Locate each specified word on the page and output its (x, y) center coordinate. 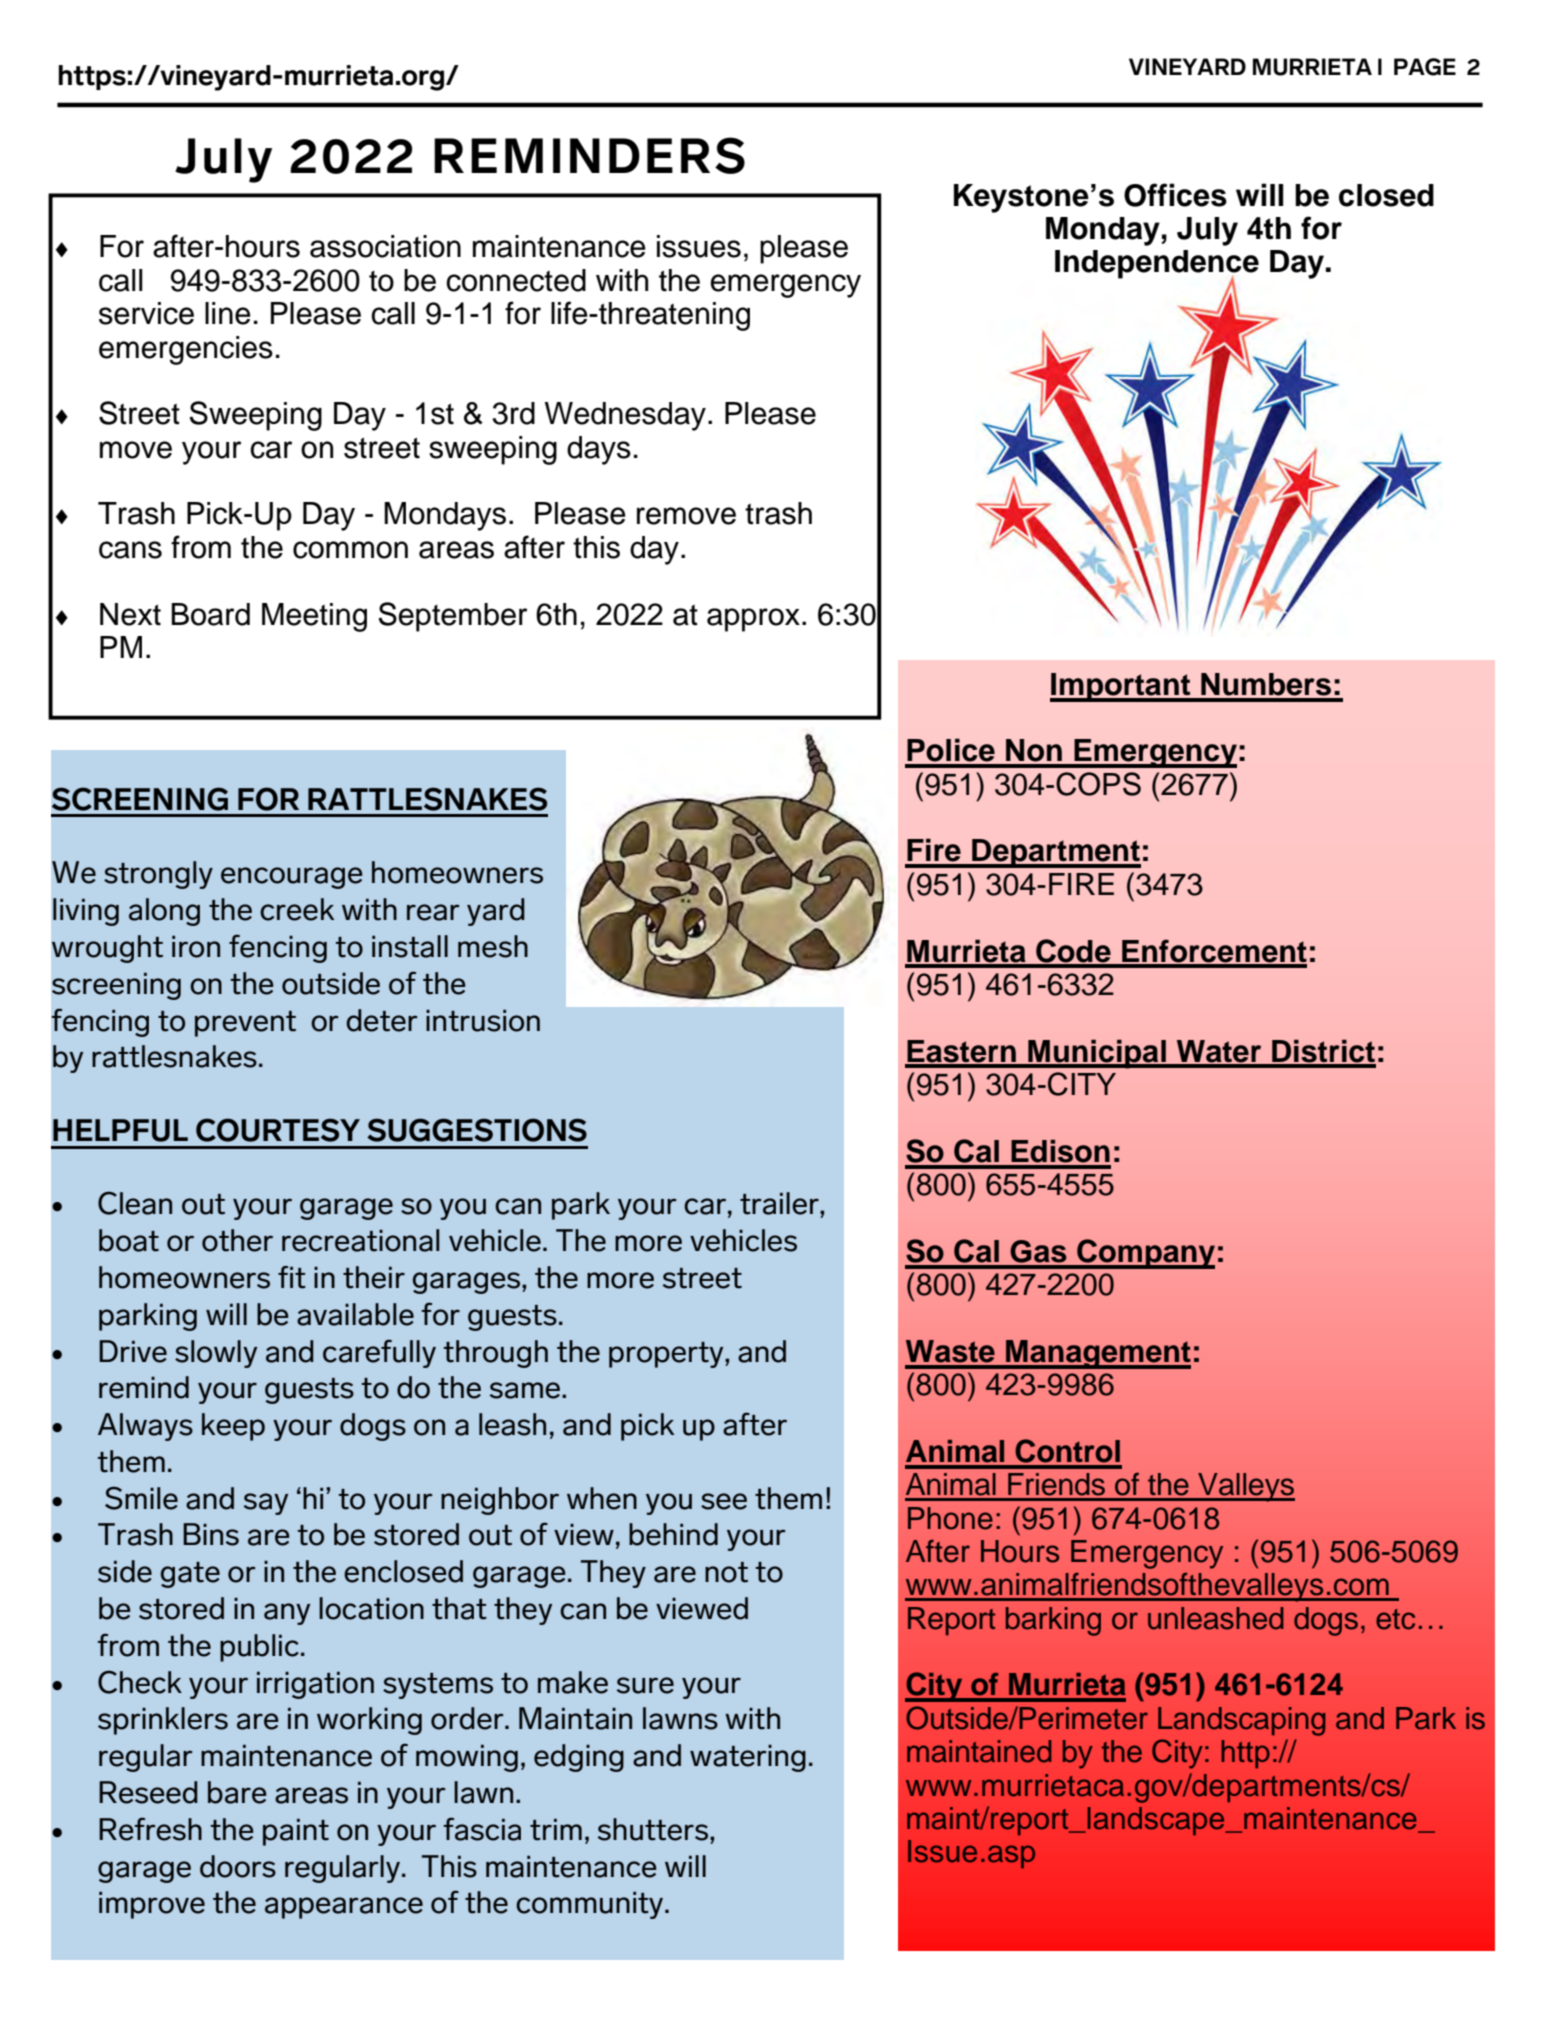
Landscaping (1241, 1721)
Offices (1175, 195)
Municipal (1097, 1054)
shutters (654, 1829)
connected (516, 280)
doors (238, 1866)
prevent (245, 1024)
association (385, 246)
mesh (493, 946)
